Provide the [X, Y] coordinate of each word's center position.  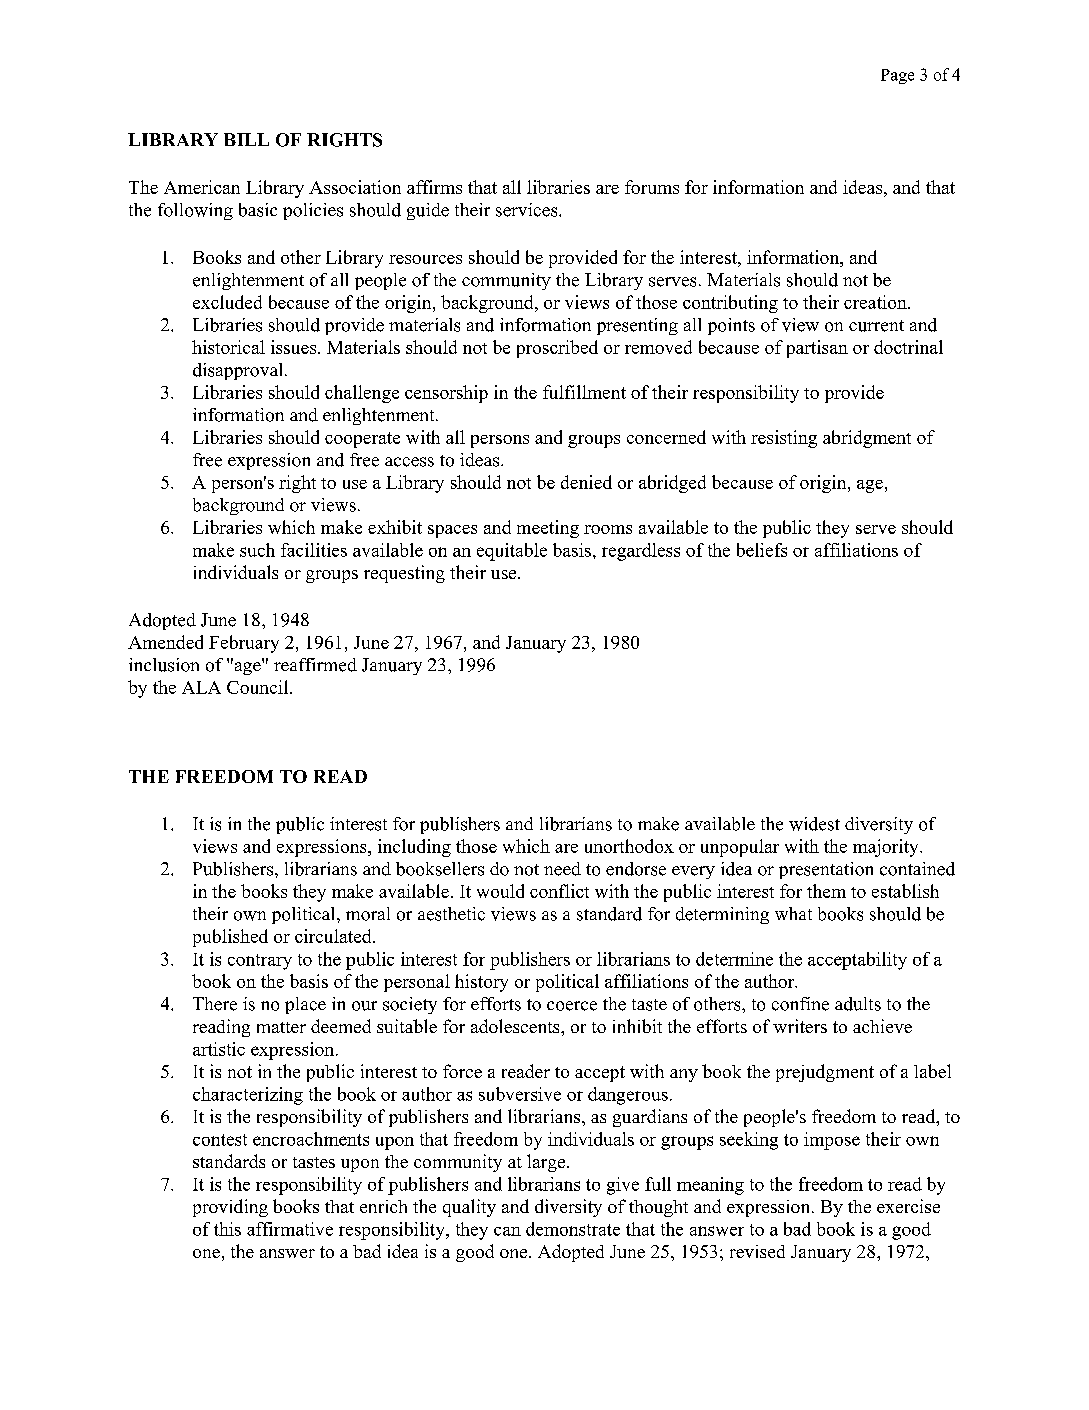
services [528, 210]
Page [897, 76]
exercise [908, 1206]
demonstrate [573, 1229]
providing [230, 1208]
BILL [246, 139]
